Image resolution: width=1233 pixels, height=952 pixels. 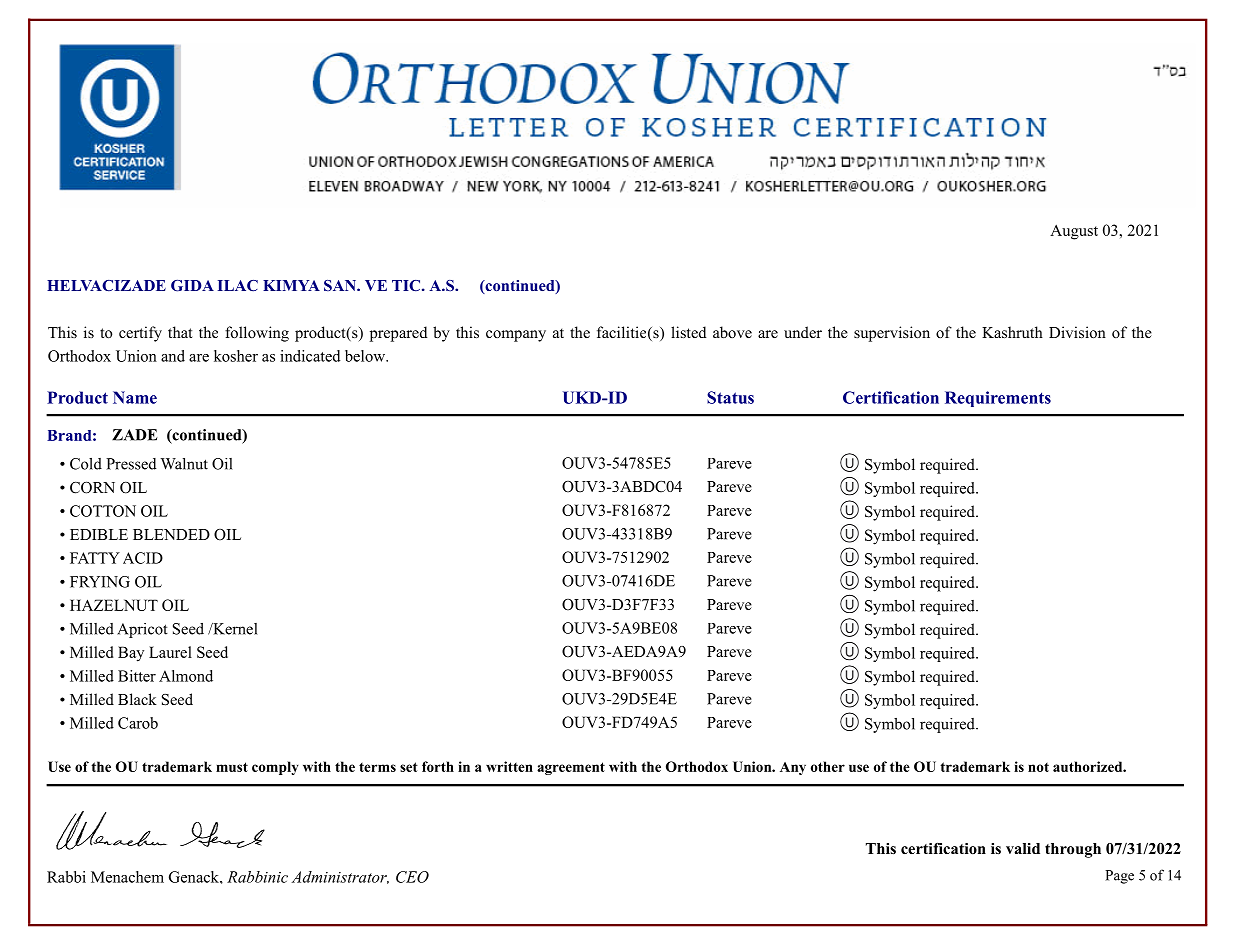 What do you see at coordinates (1038, 767) in the document?
I see `not` at bounding box center [1038, 767].
